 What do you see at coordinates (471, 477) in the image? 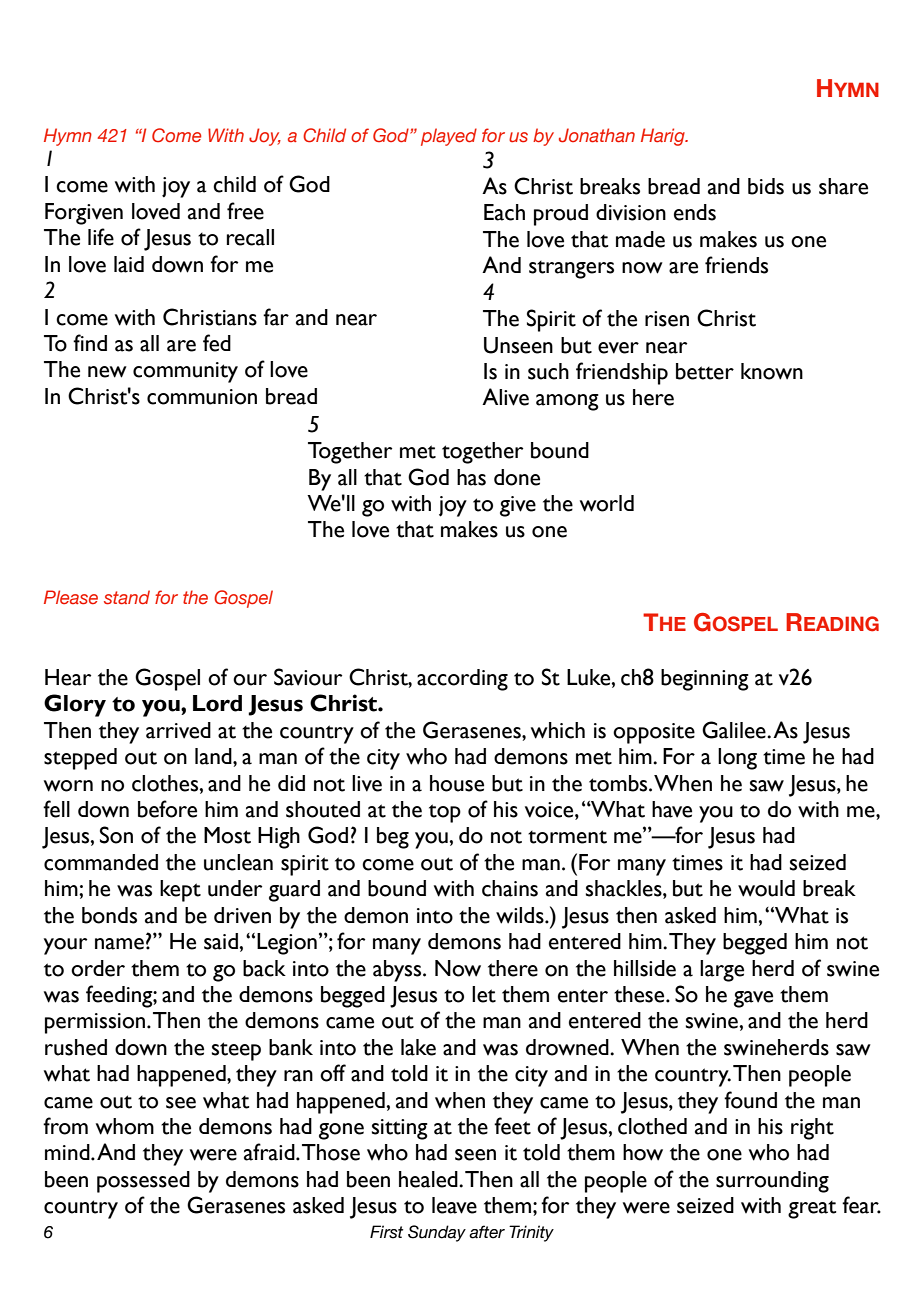
I see `has` at bounding box center [471, 477].
